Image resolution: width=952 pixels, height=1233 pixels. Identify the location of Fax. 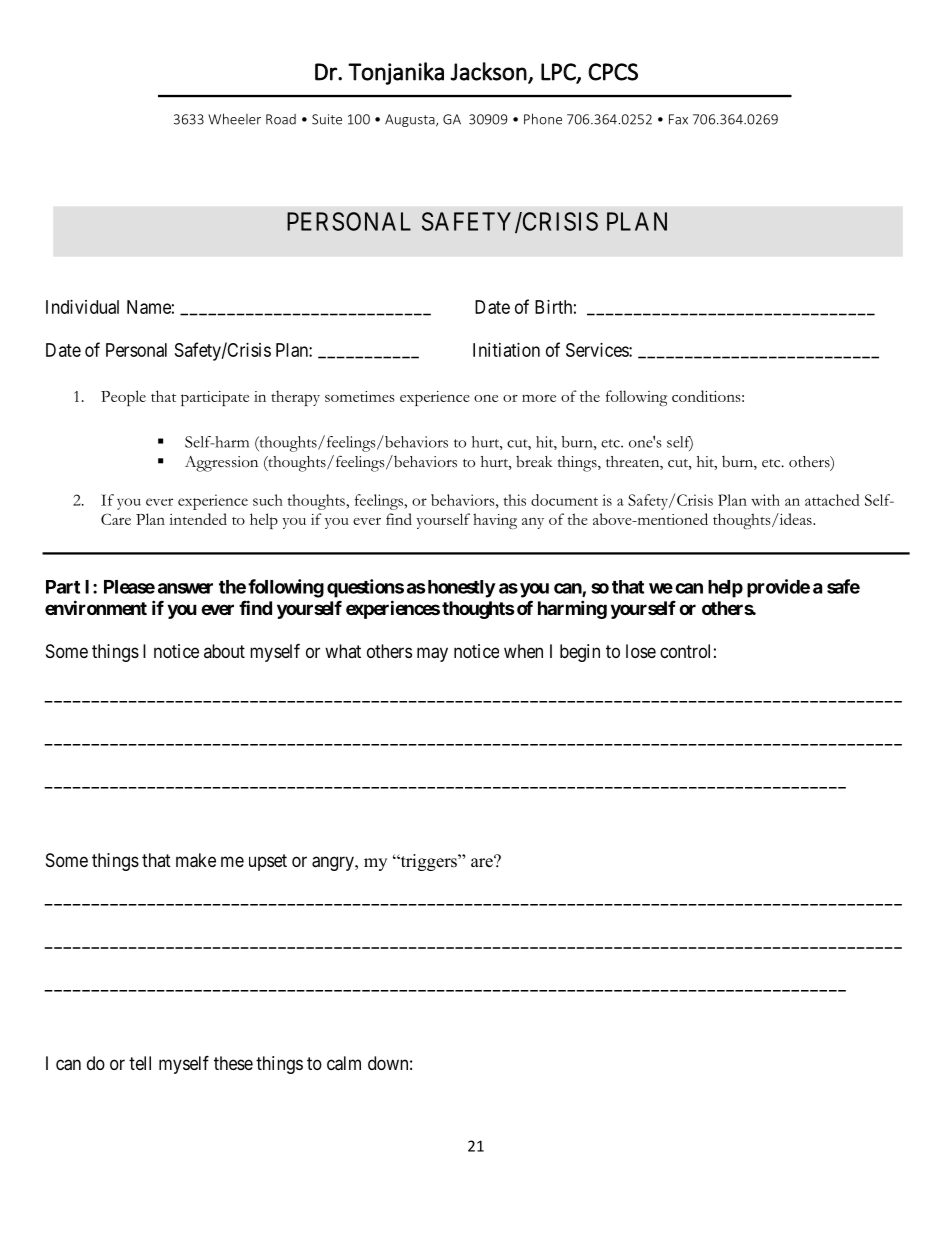
(678, 119).
